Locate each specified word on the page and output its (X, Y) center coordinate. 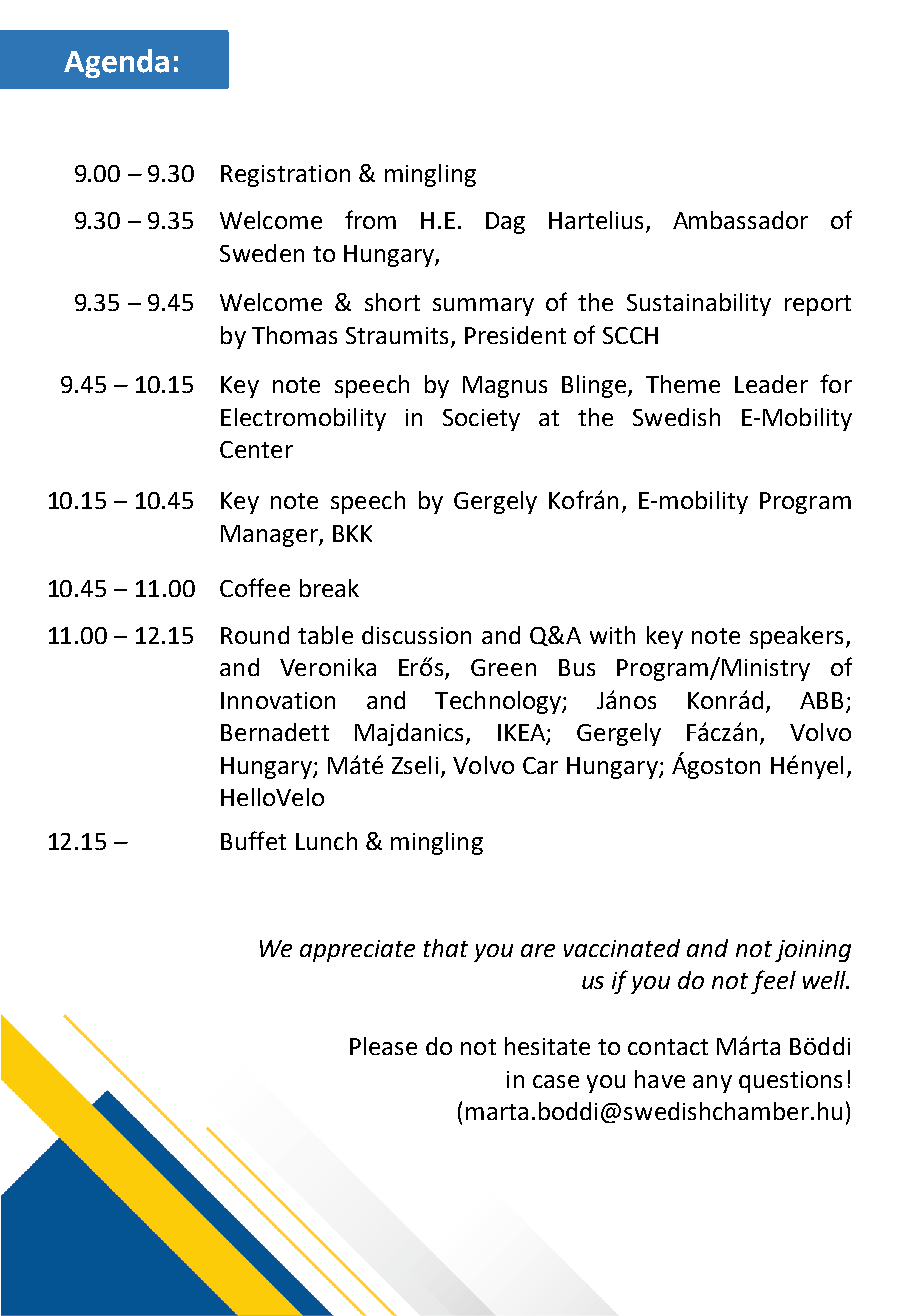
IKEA (522, 734)
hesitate (547, 1046)
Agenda (116, 63)
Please (383, 1046)
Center (256, 449)
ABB (821, 700)
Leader (771, 384)
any (712, 1084)
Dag (505, 223)
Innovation (278, 700)
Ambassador (740, 220)
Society (481, 420)
